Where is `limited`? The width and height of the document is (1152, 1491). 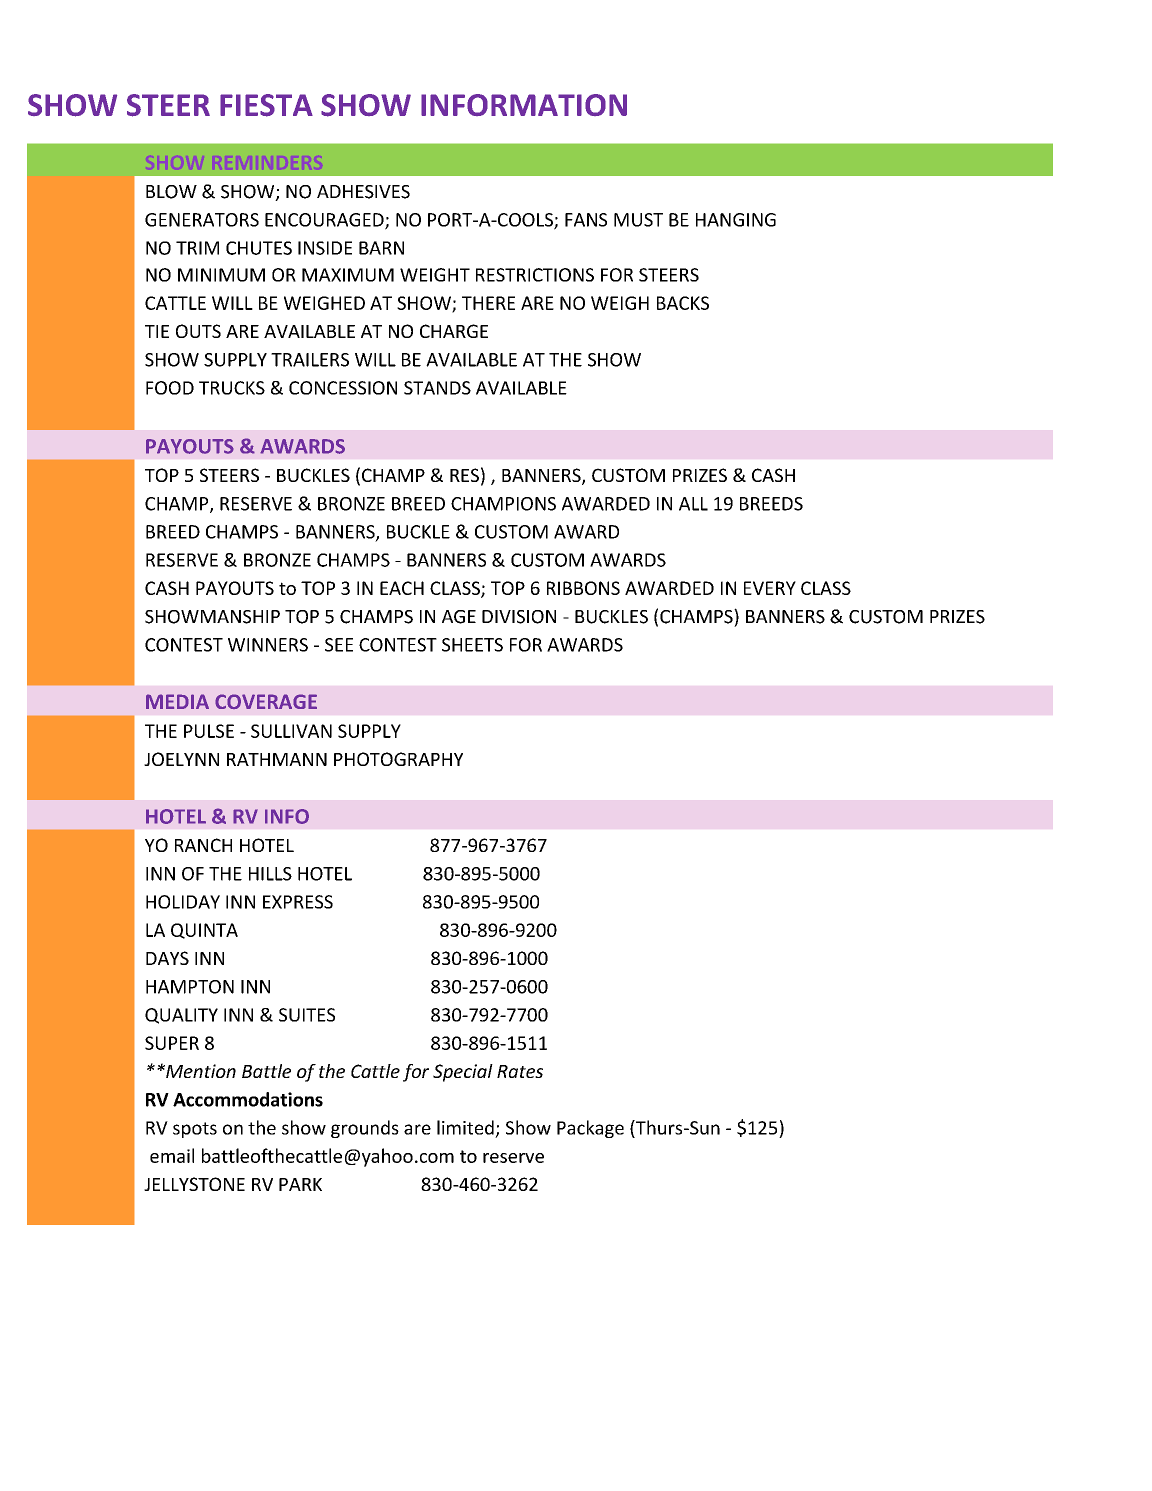 limited is located at coordinates (465, 1127).
